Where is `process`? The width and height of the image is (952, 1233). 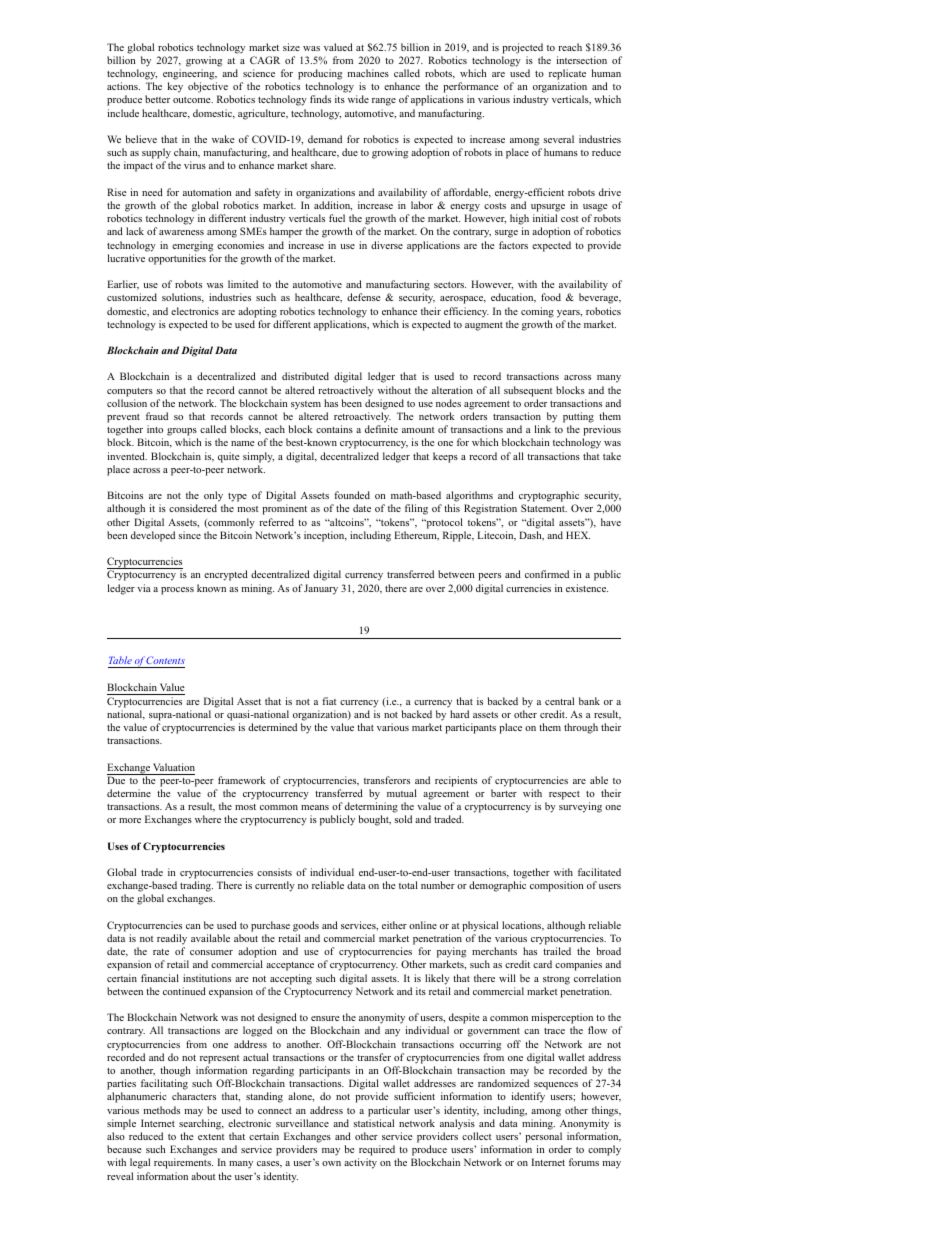 process is located at coordinates (177, 591).
